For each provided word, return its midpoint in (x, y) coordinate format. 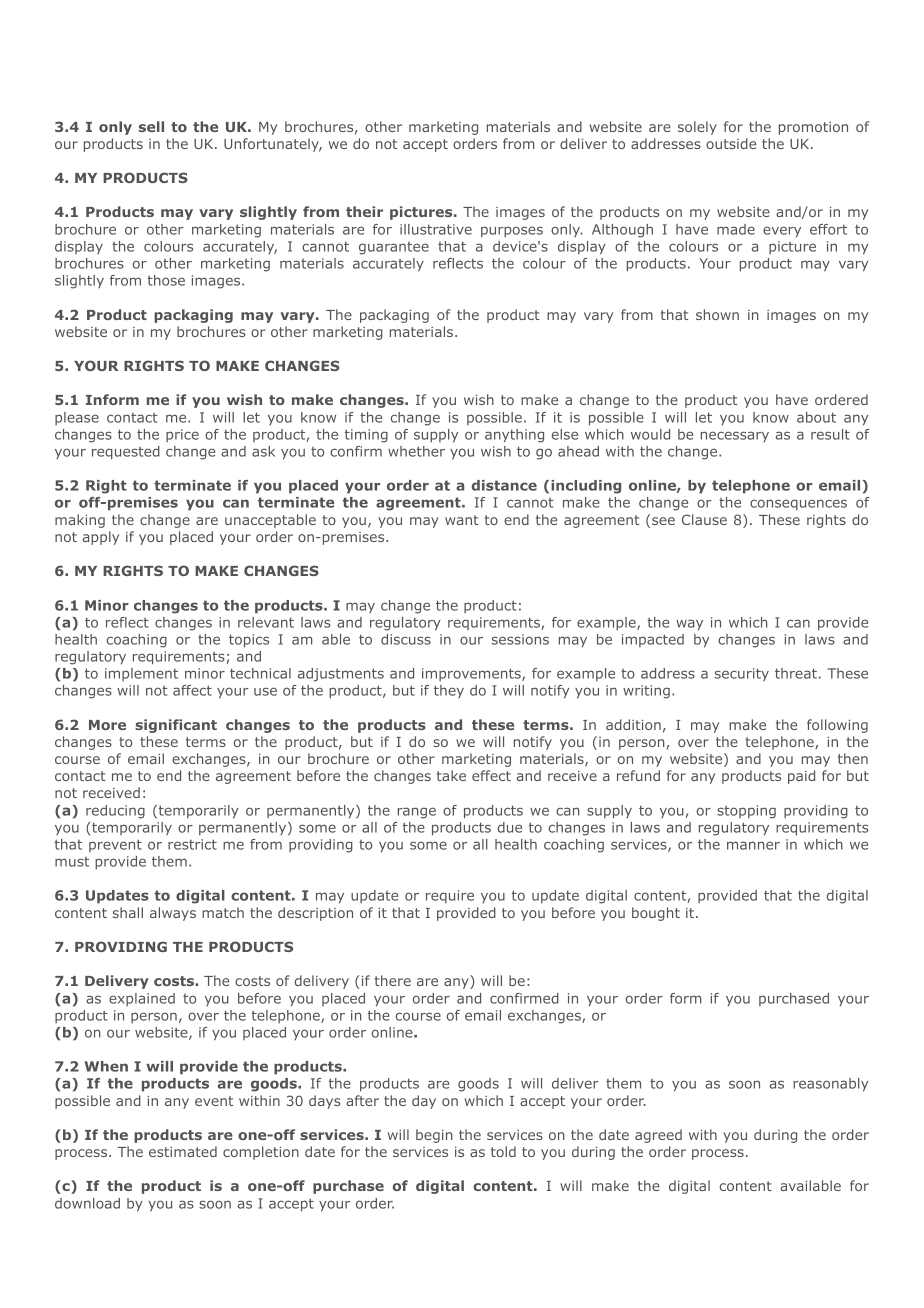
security (742, 675)
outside (731, 143)
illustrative (436, 229)
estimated (183, 1151)
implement (141, 674)
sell (151, 126)
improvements (472, 674)
